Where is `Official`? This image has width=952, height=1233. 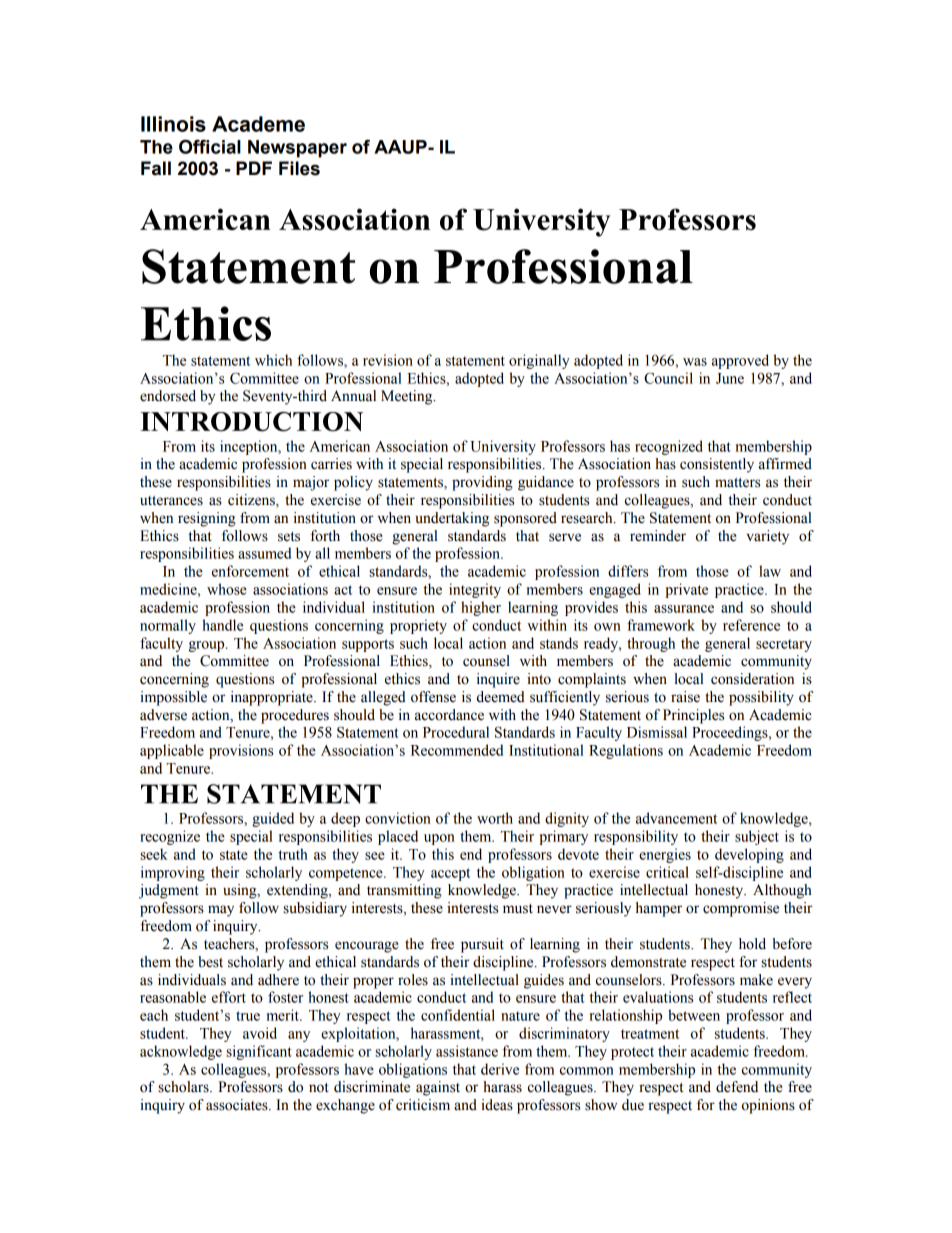
Official is located at coordinates (210, 146).
